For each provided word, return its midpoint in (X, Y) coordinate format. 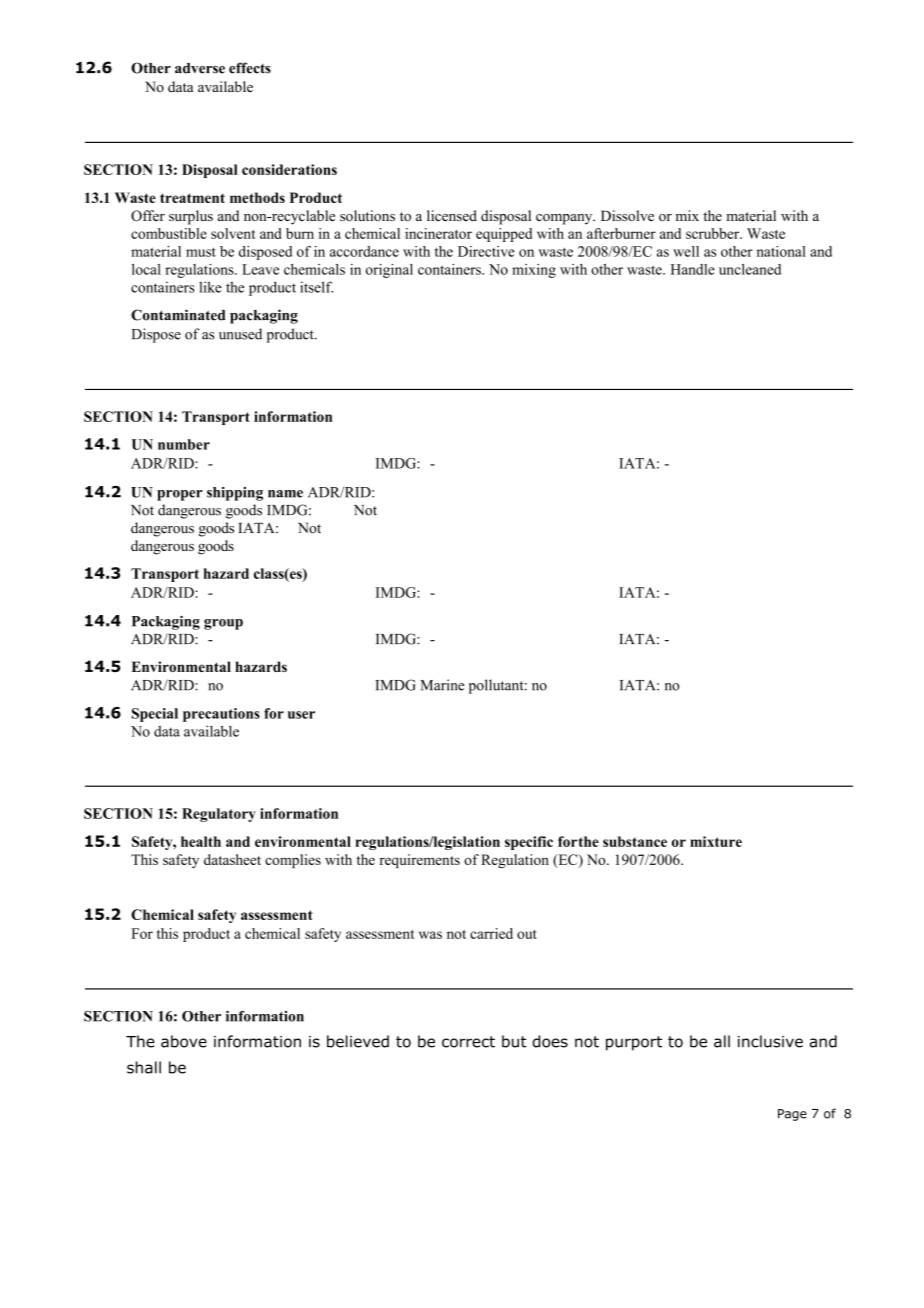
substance (635, 841)
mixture (716, 841)
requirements (420, 861)
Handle (693, 269)
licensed (452, 215)
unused (240, 334)
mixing (534, 271)
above (184, 1041)
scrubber (714, 233)
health (201, 841)
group (223, 624)
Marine (443, 685)
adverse (200, 68)
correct (468, 1042)
